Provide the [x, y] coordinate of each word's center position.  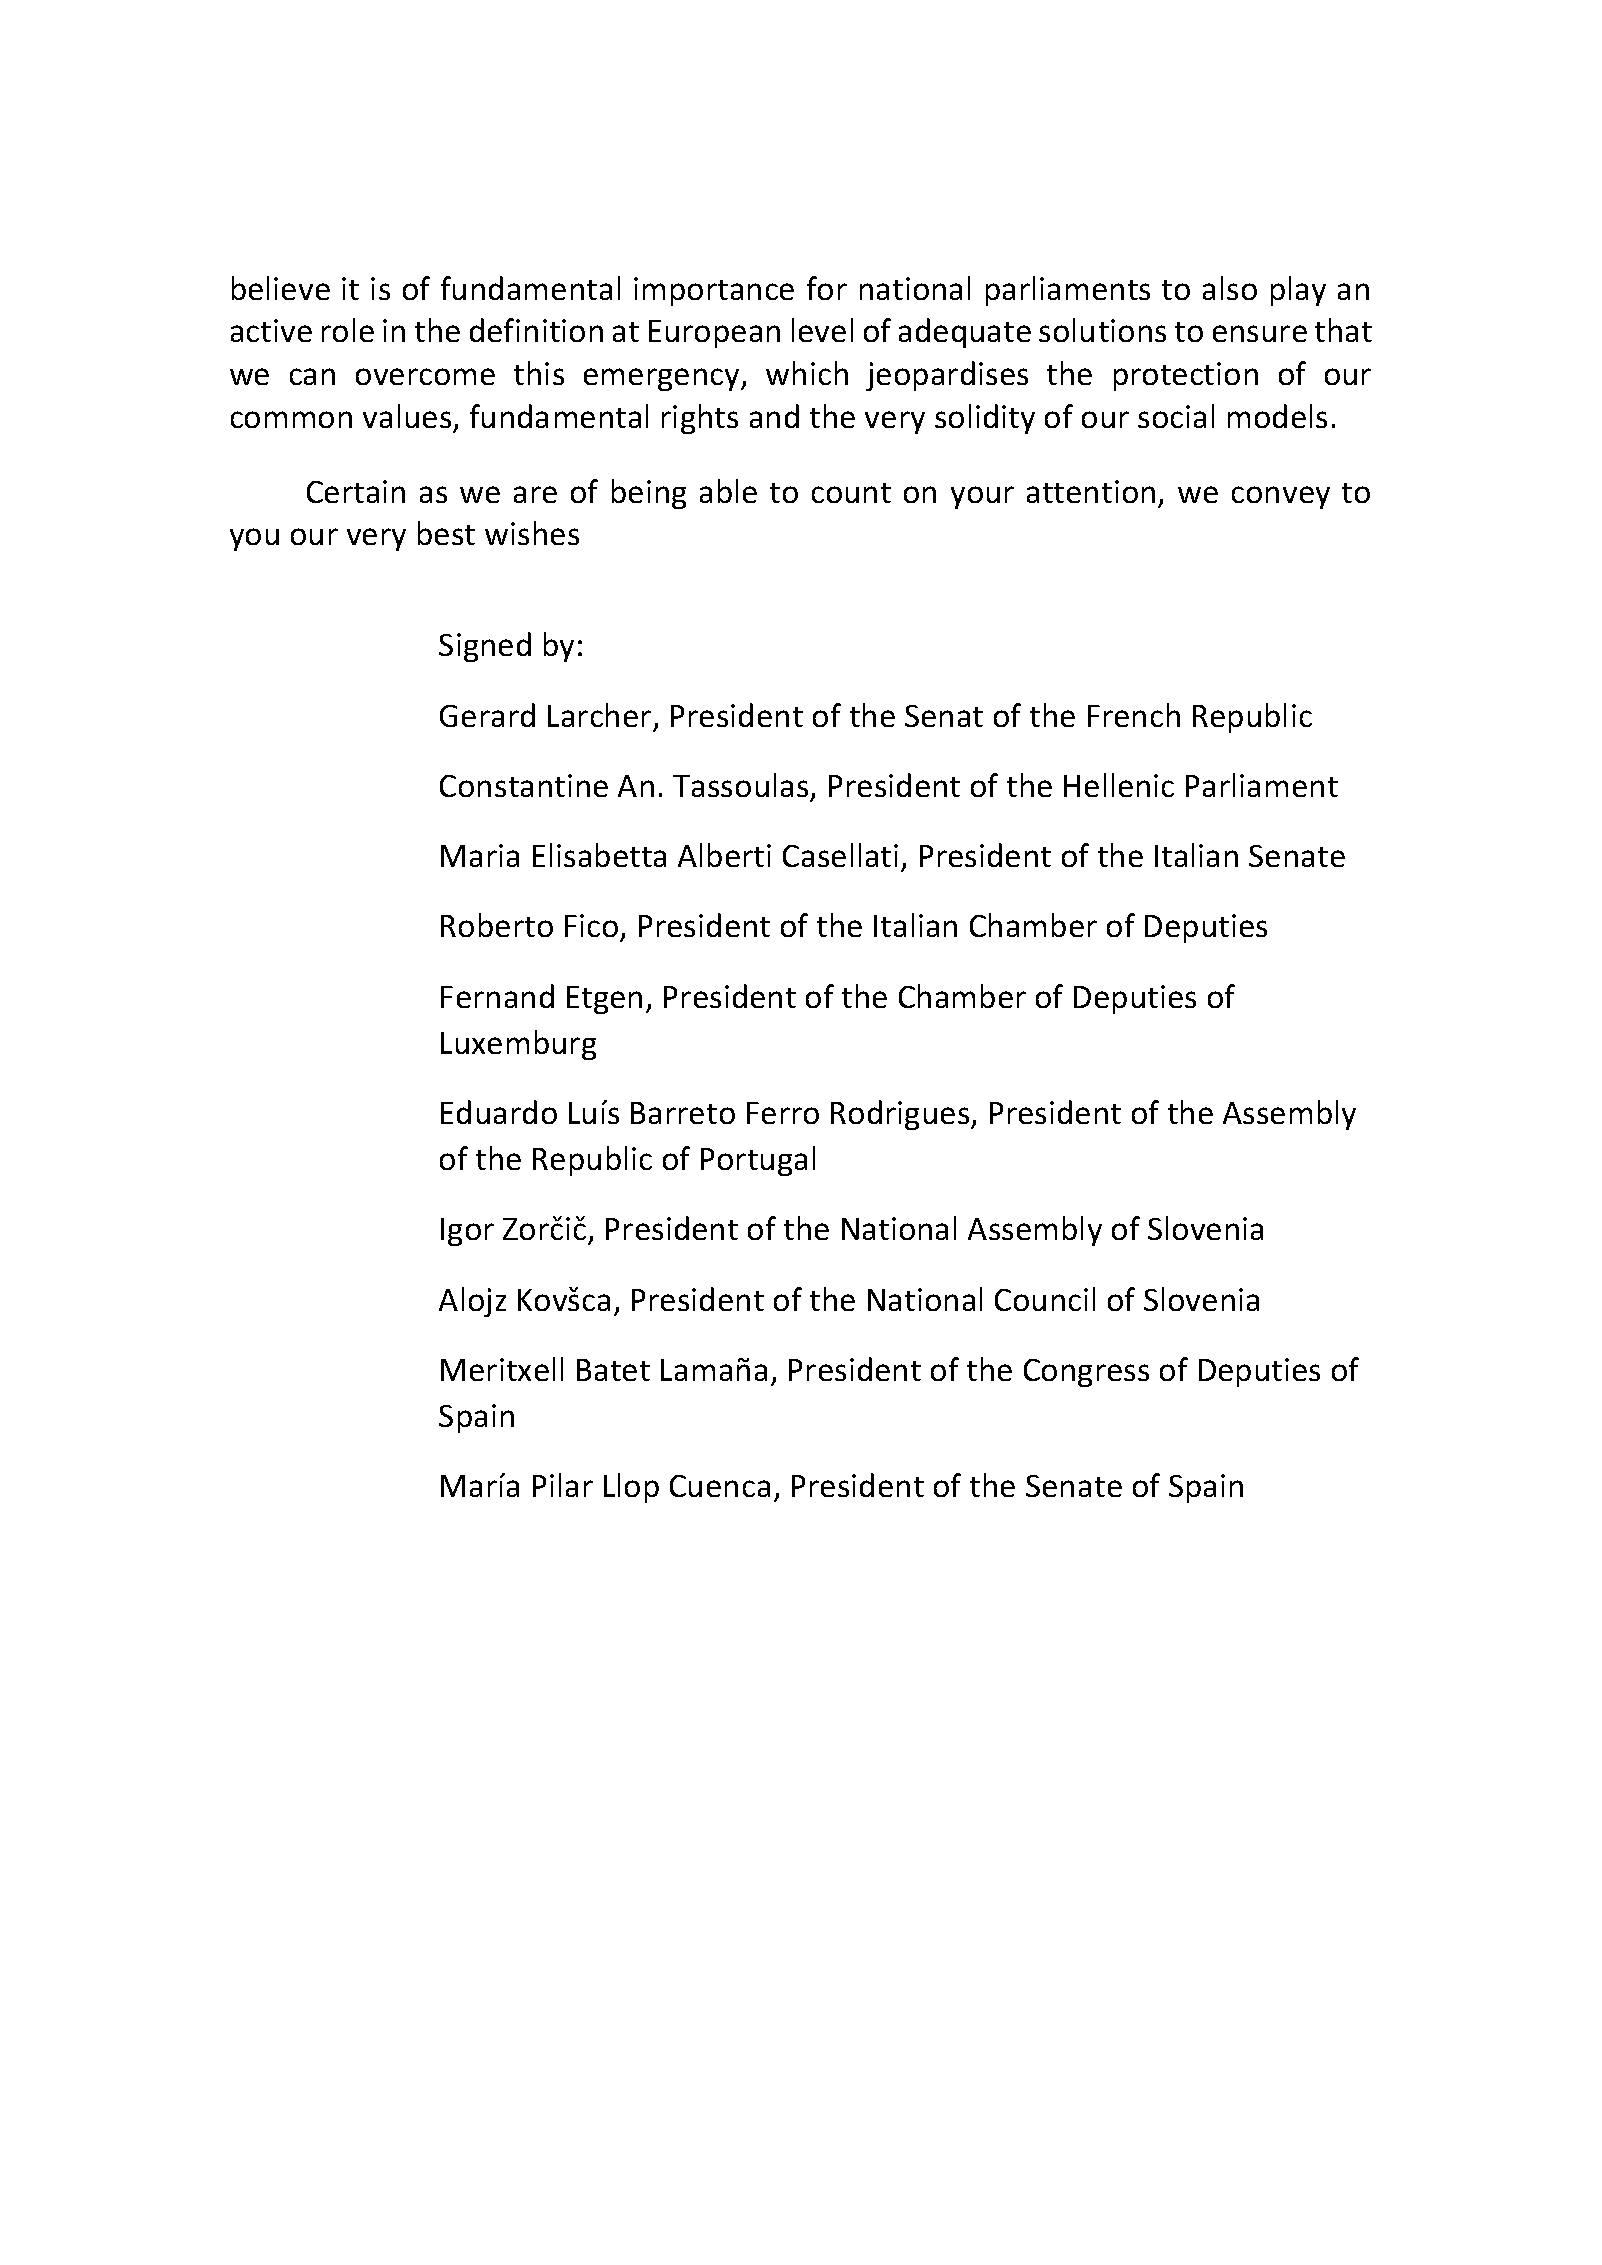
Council [1045, 1299]
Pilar [563, 1485]
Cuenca [720, 1486]
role [348, 330]
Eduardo [499, 1112]
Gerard [487, 715]
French [1134, 715]
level [822, 330]
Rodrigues [901, 1115]
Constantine [524, 785]
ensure [1260, 333]
